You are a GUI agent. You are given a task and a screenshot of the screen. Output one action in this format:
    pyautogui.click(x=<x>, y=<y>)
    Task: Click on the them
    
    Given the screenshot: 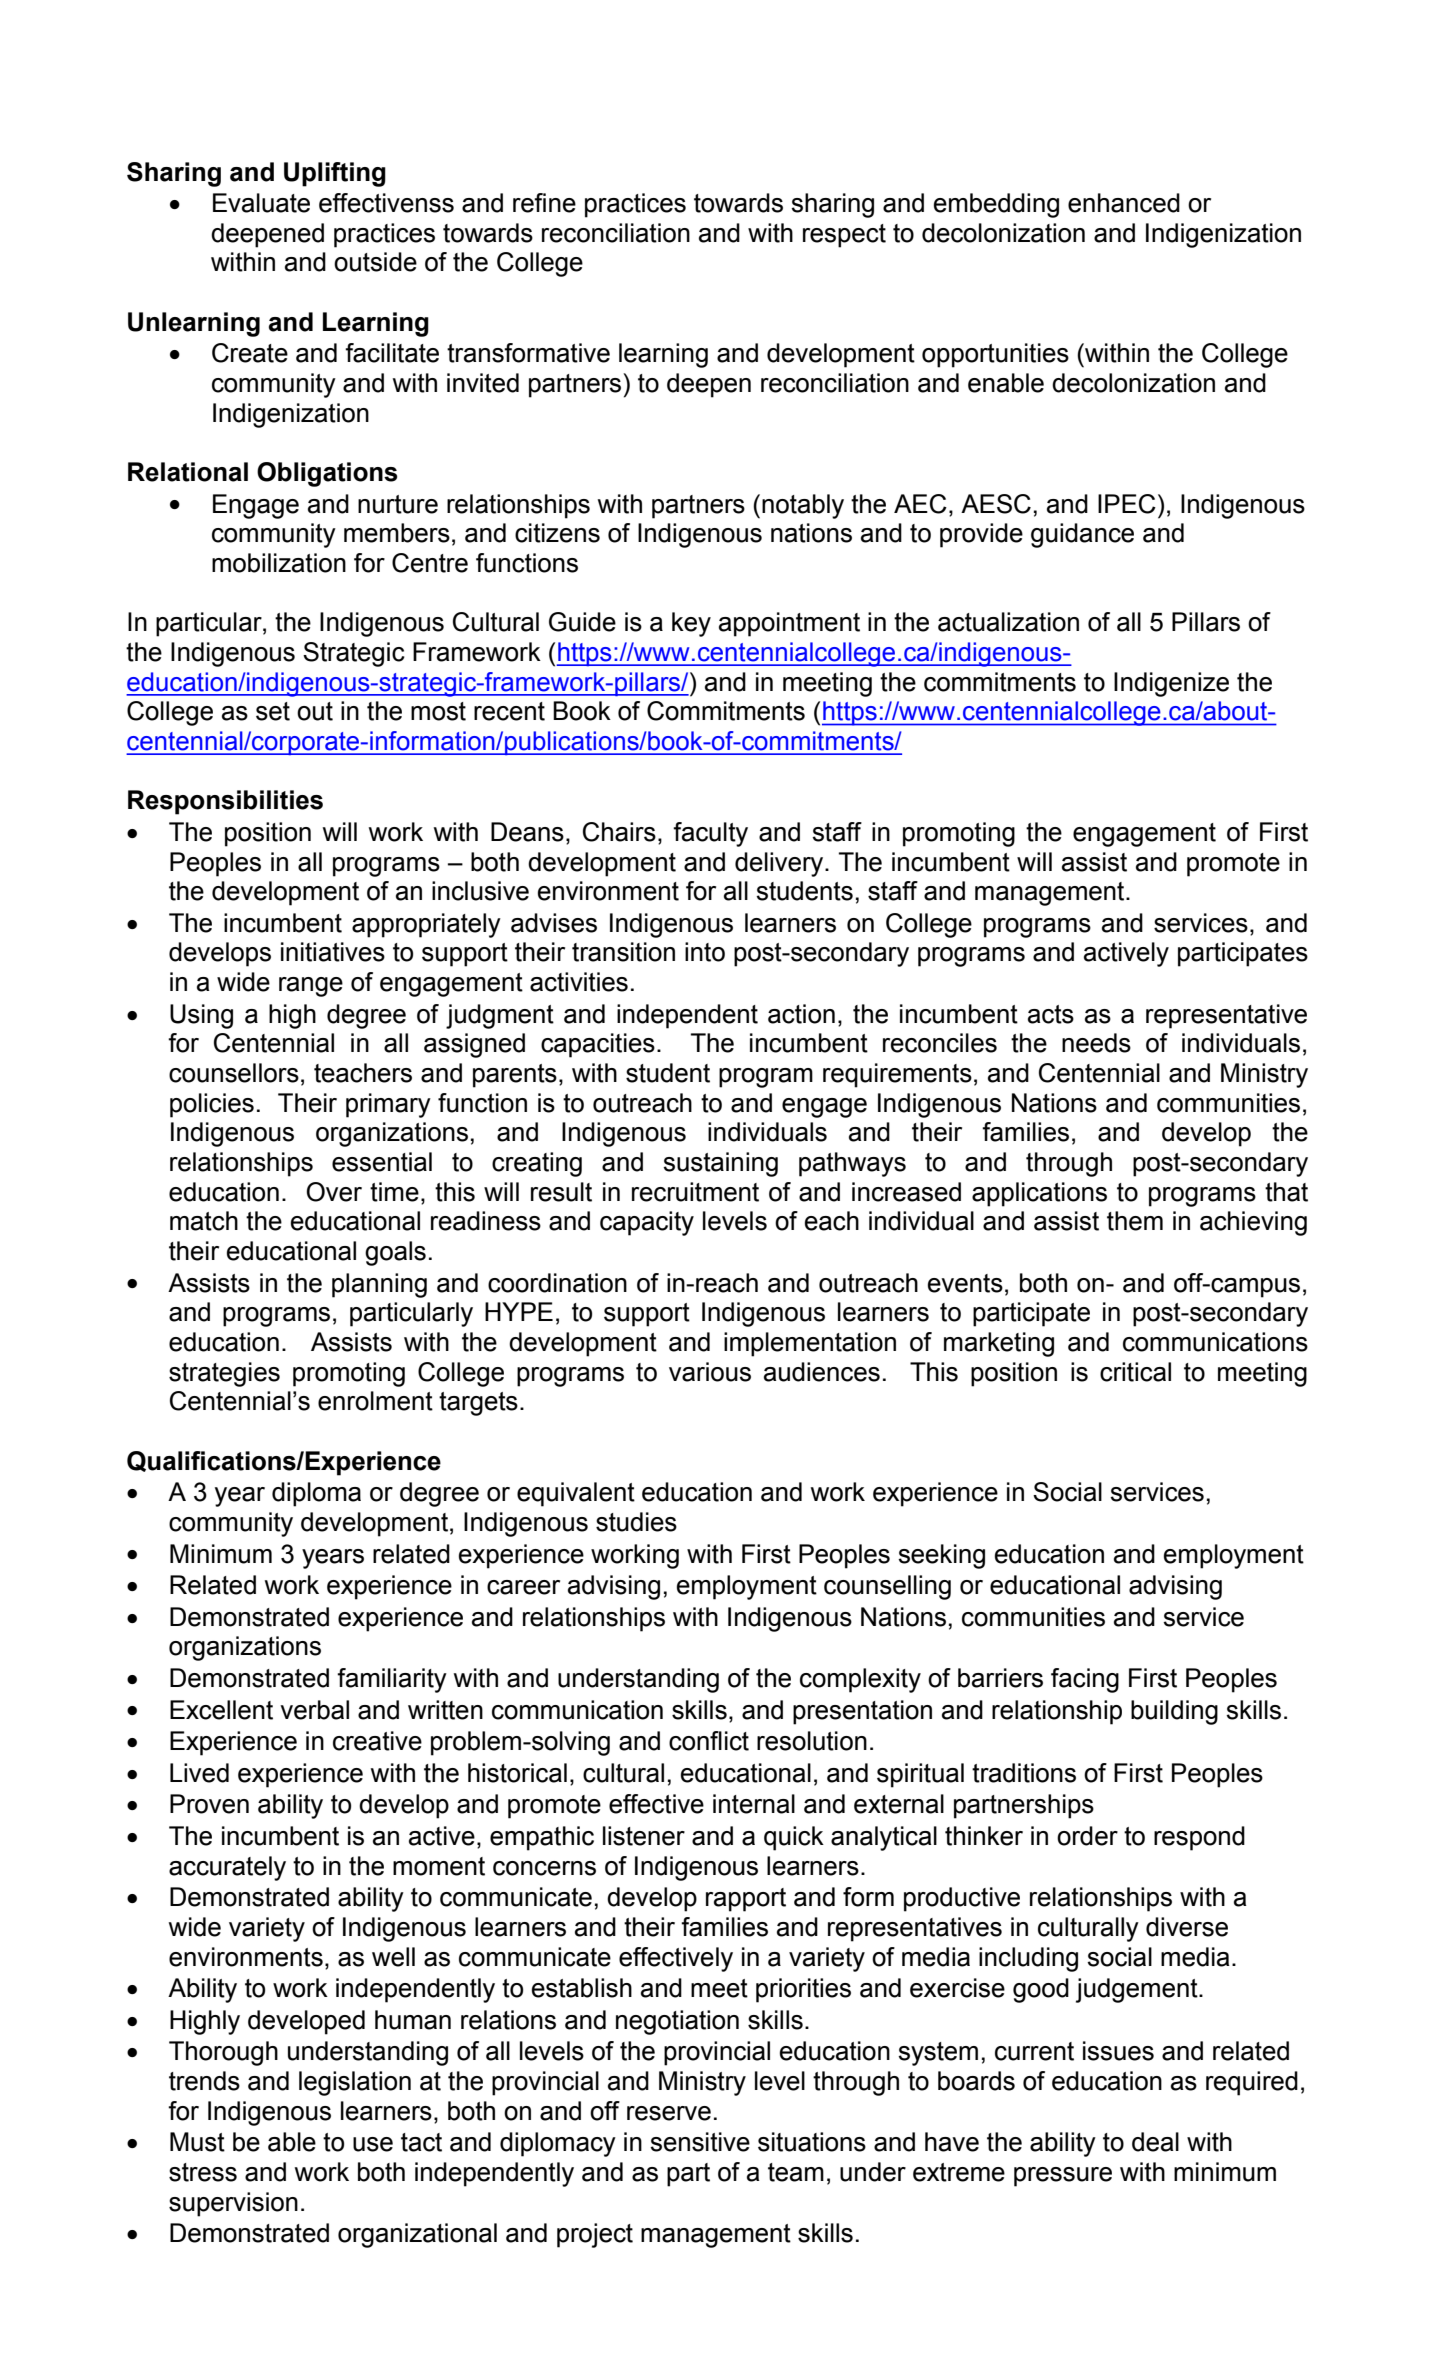 What is the action you would take?
    pyautogui.click(x=1135, y=1221)
